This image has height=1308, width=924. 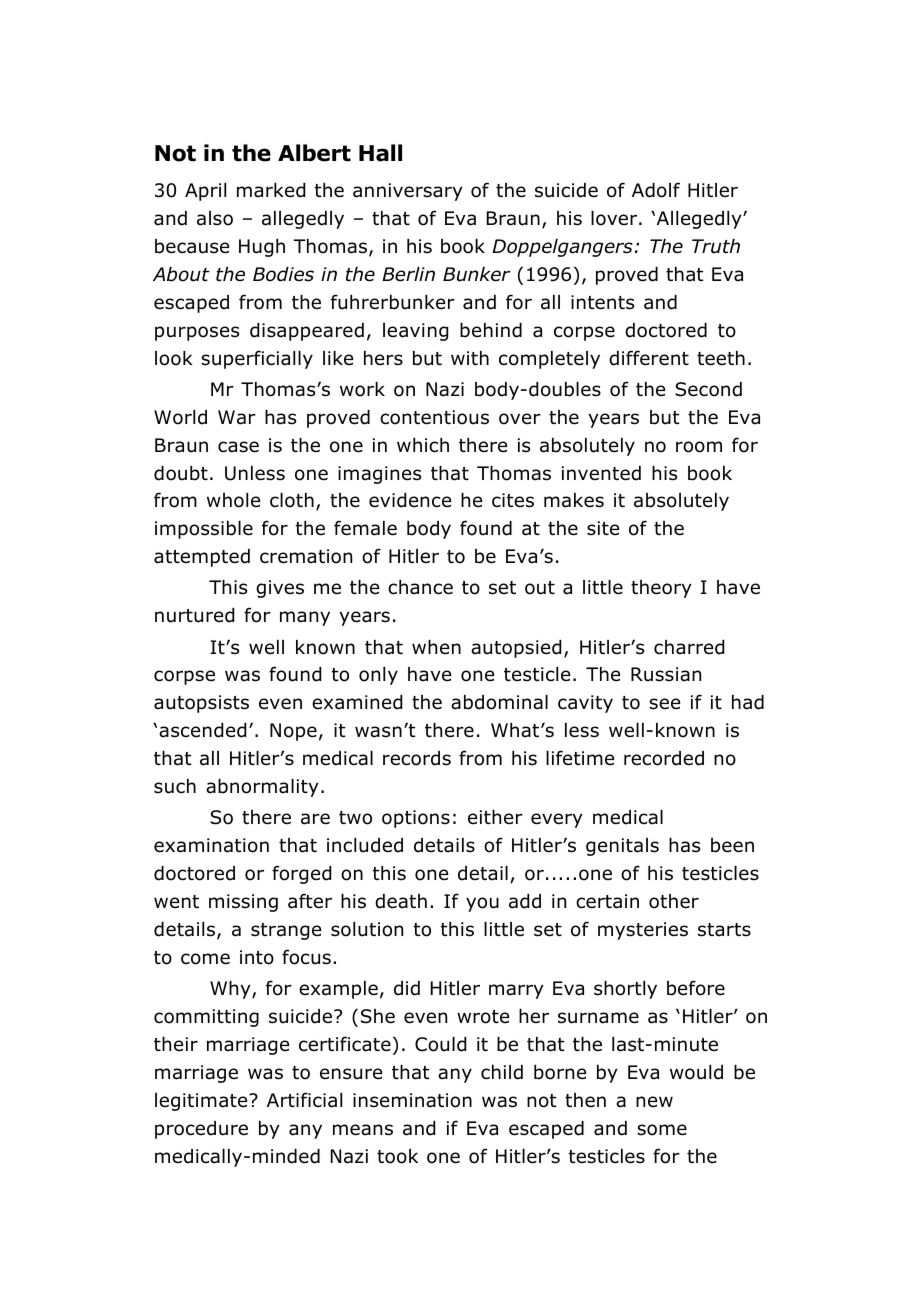 I want to click on marked, so click(x=271, y=190).
